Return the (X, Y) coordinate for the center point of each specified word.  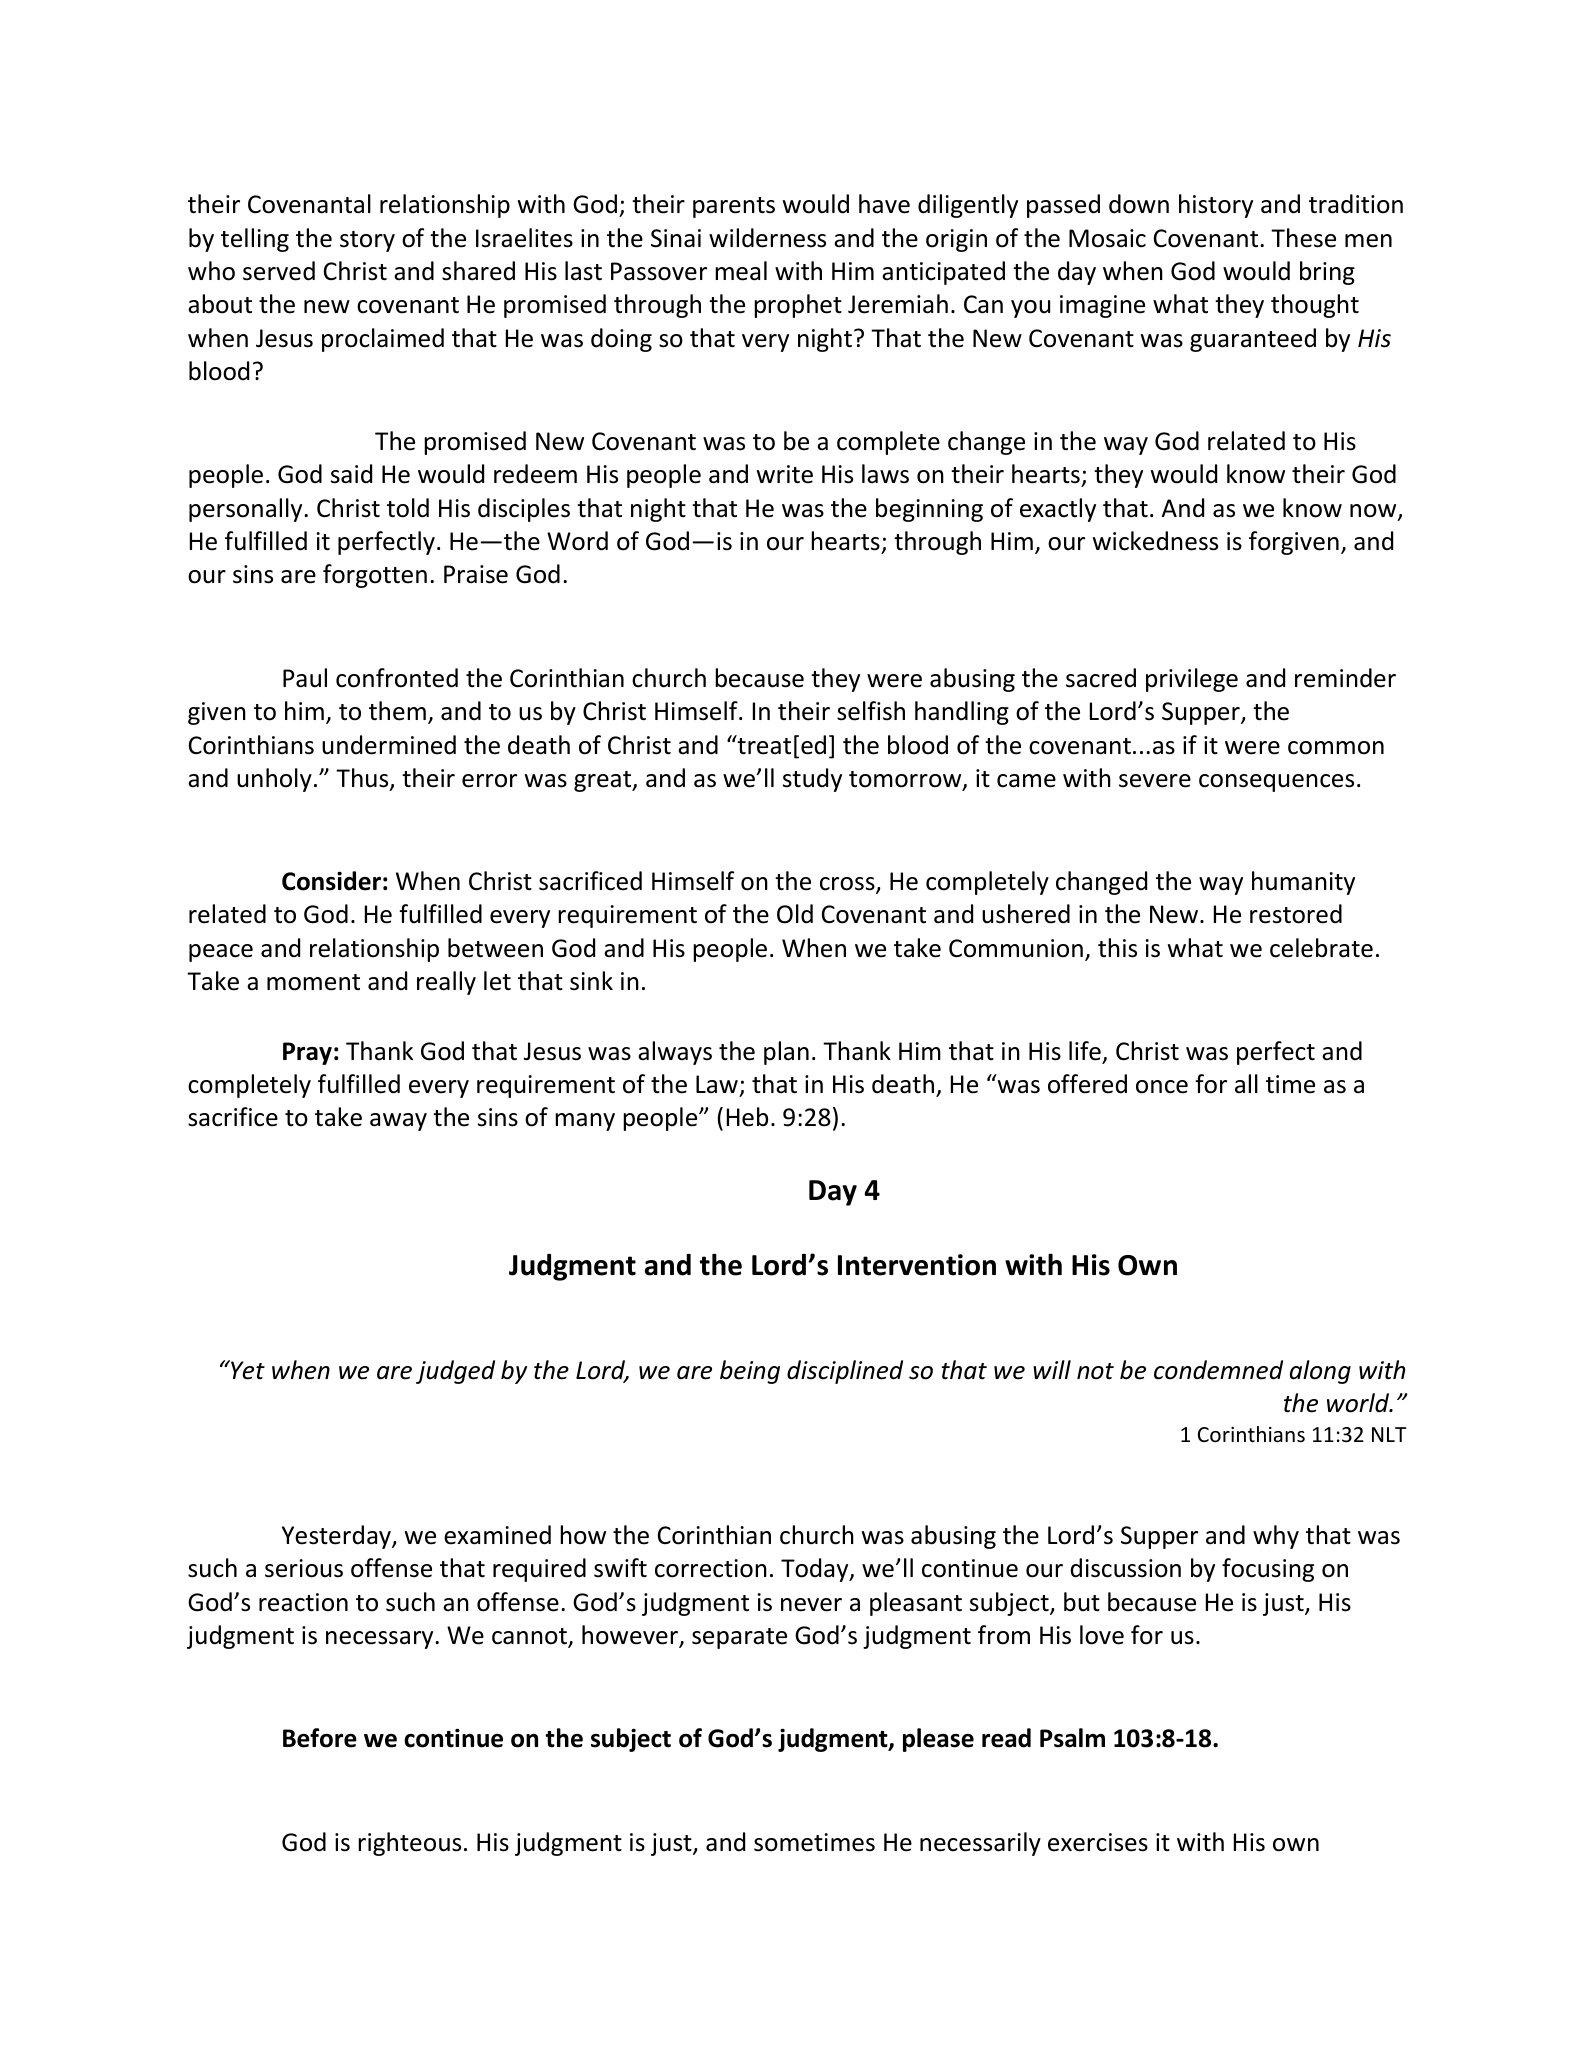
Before (320, 1738)
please (938, 1740)
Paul (305, 678)
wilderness (767, 238)
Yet (247, 1370)
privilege (1192, 680)
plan (786, 1053)
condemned (1218, 1370)
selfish (871, 711)
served (279, 271)
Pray (307, 1053)
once (1162, 1087)
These (1303, 238)
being (750, 1372)
